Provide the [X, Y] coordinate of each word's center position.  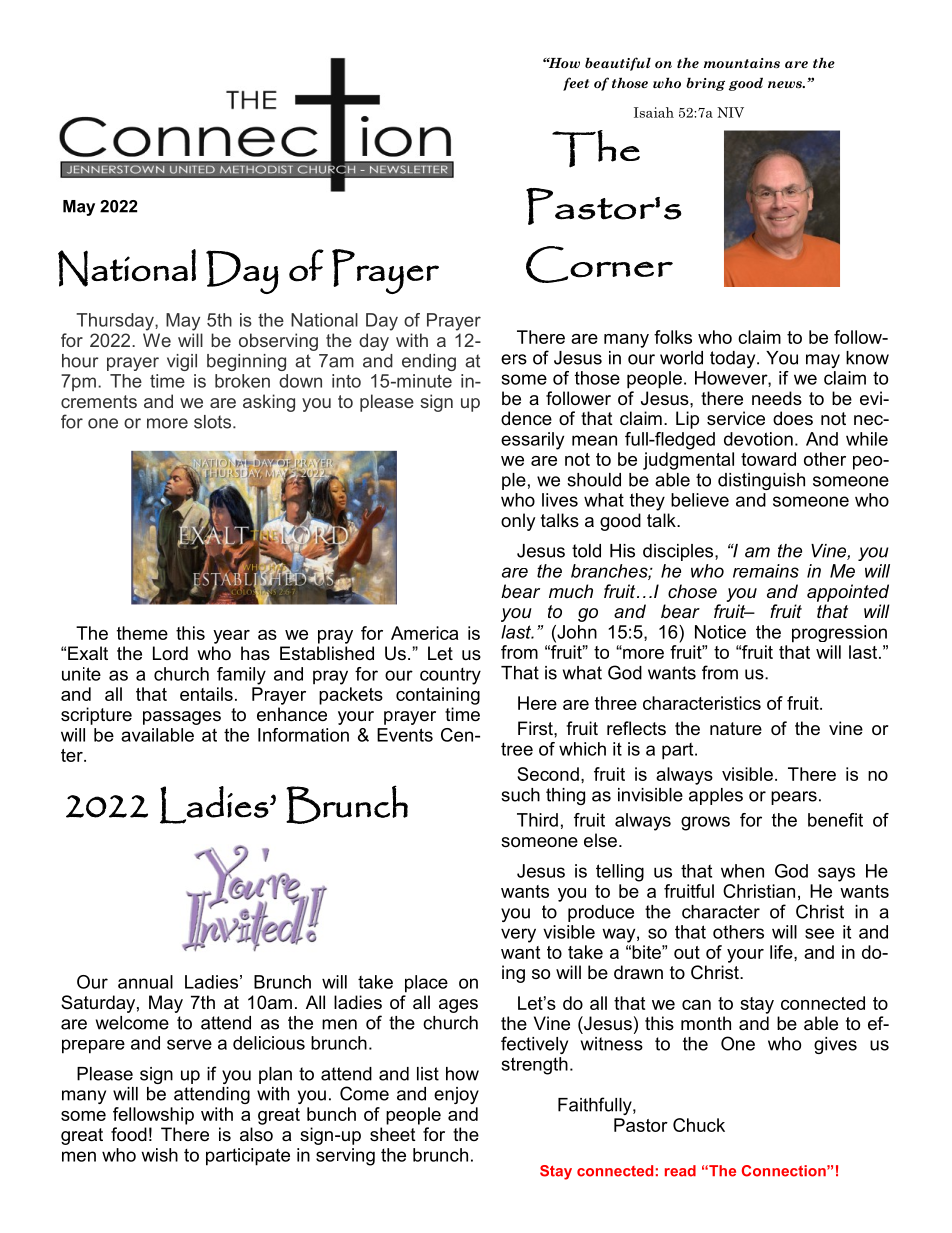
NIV [730, 112]
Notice [720, 632]
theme [142, 633]
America [424, 633]
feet [576, 84]
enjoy [456, 1095]
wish [159, 1155]
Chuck [699, 1125]
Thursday [116, 322]
